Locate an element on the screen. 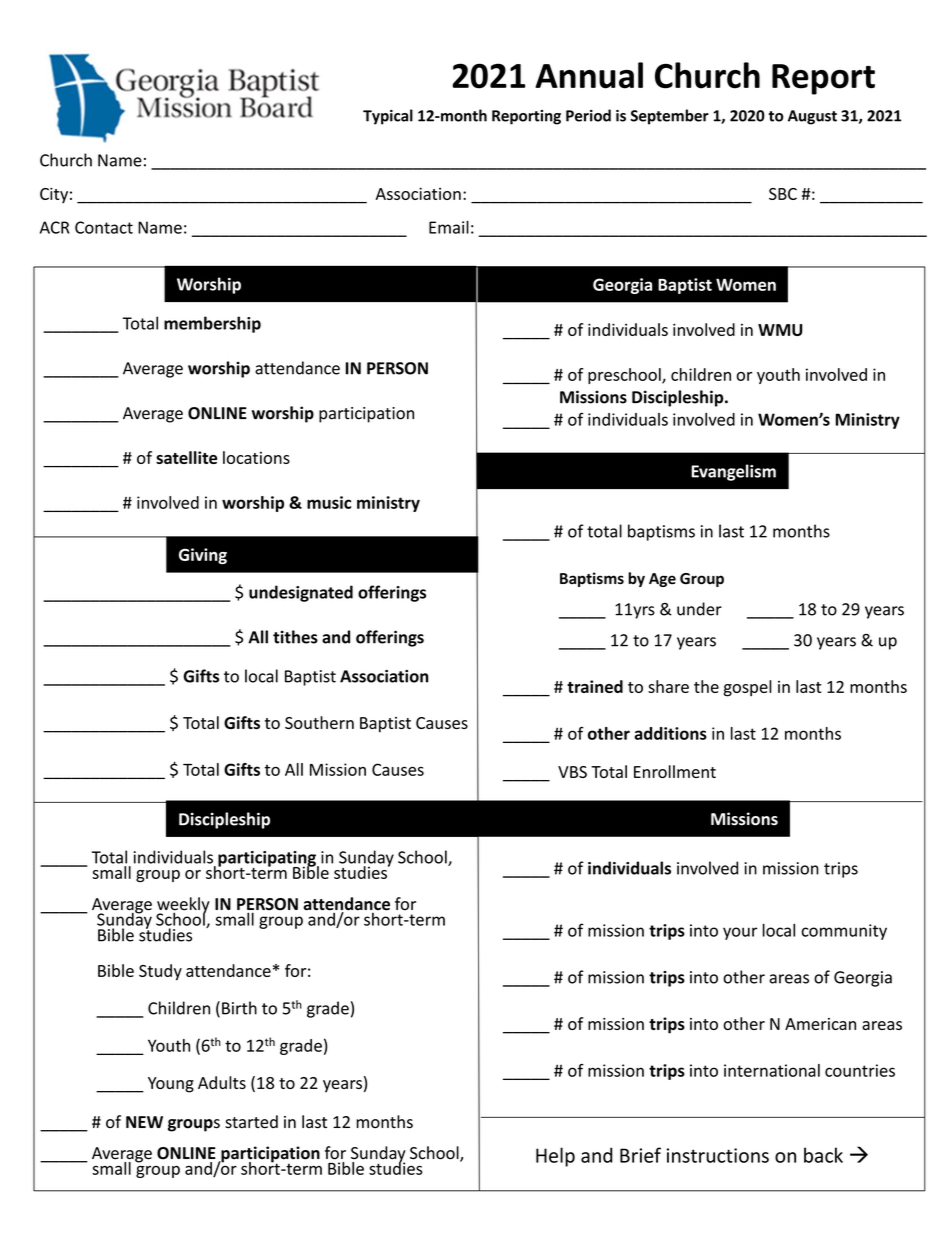 This screenshot has height=1233, width=952. Contact is located at coordinates (104, 227).
